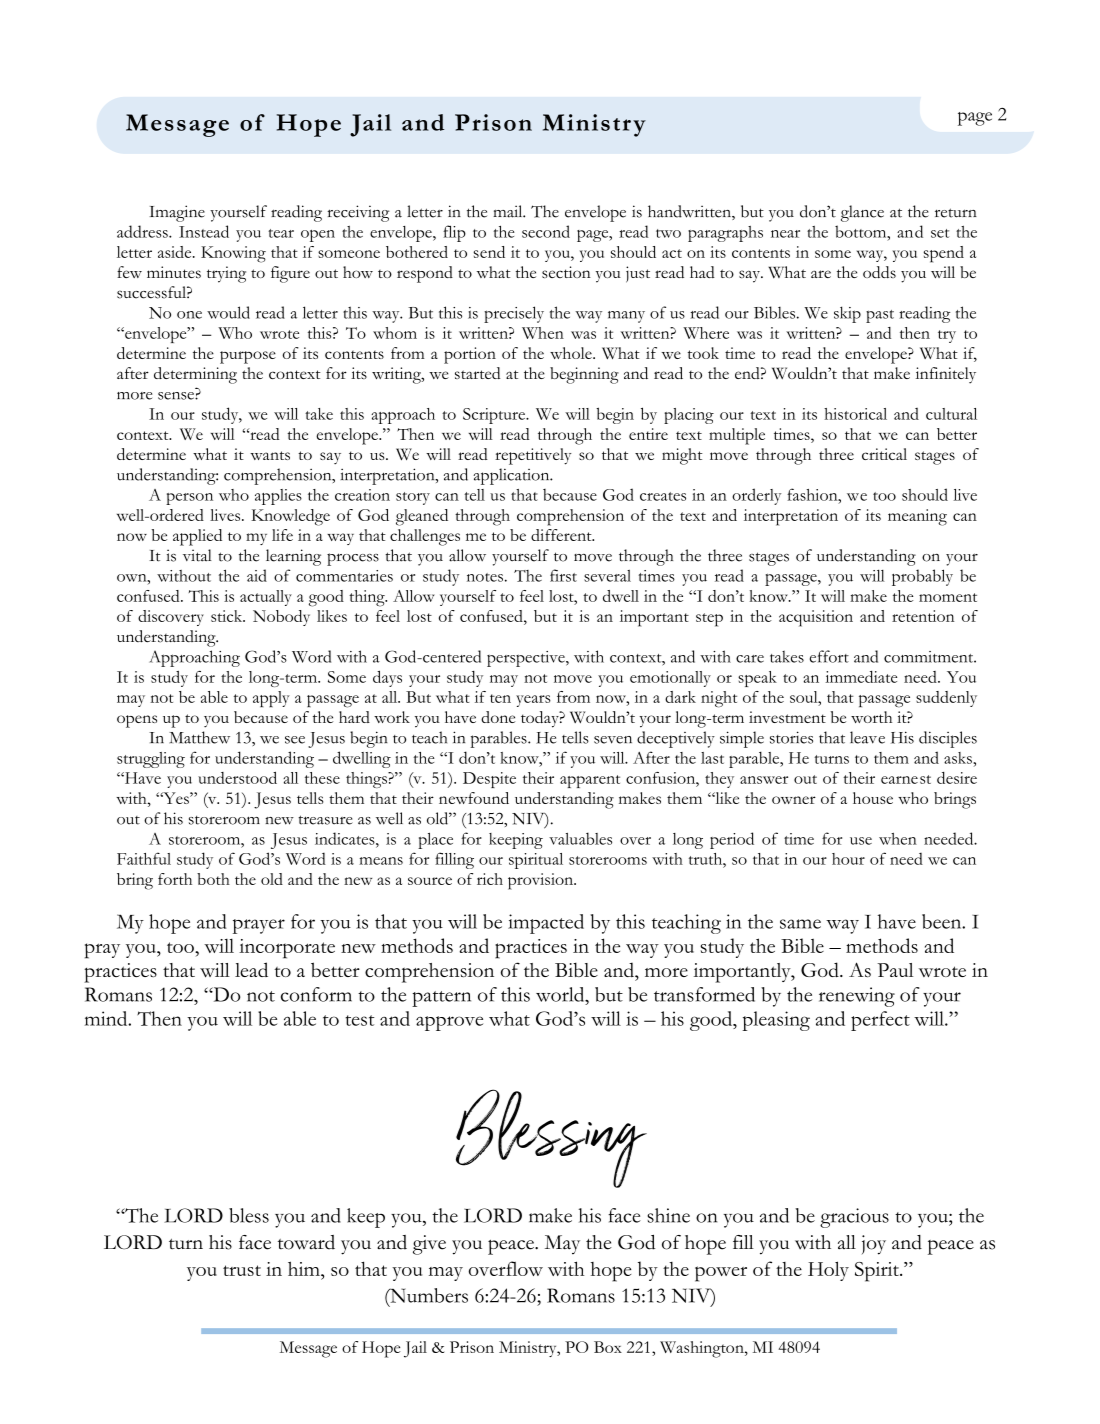 The width and height of the image is (1100, 1424). I want to click on lead, so click(251, 969).
